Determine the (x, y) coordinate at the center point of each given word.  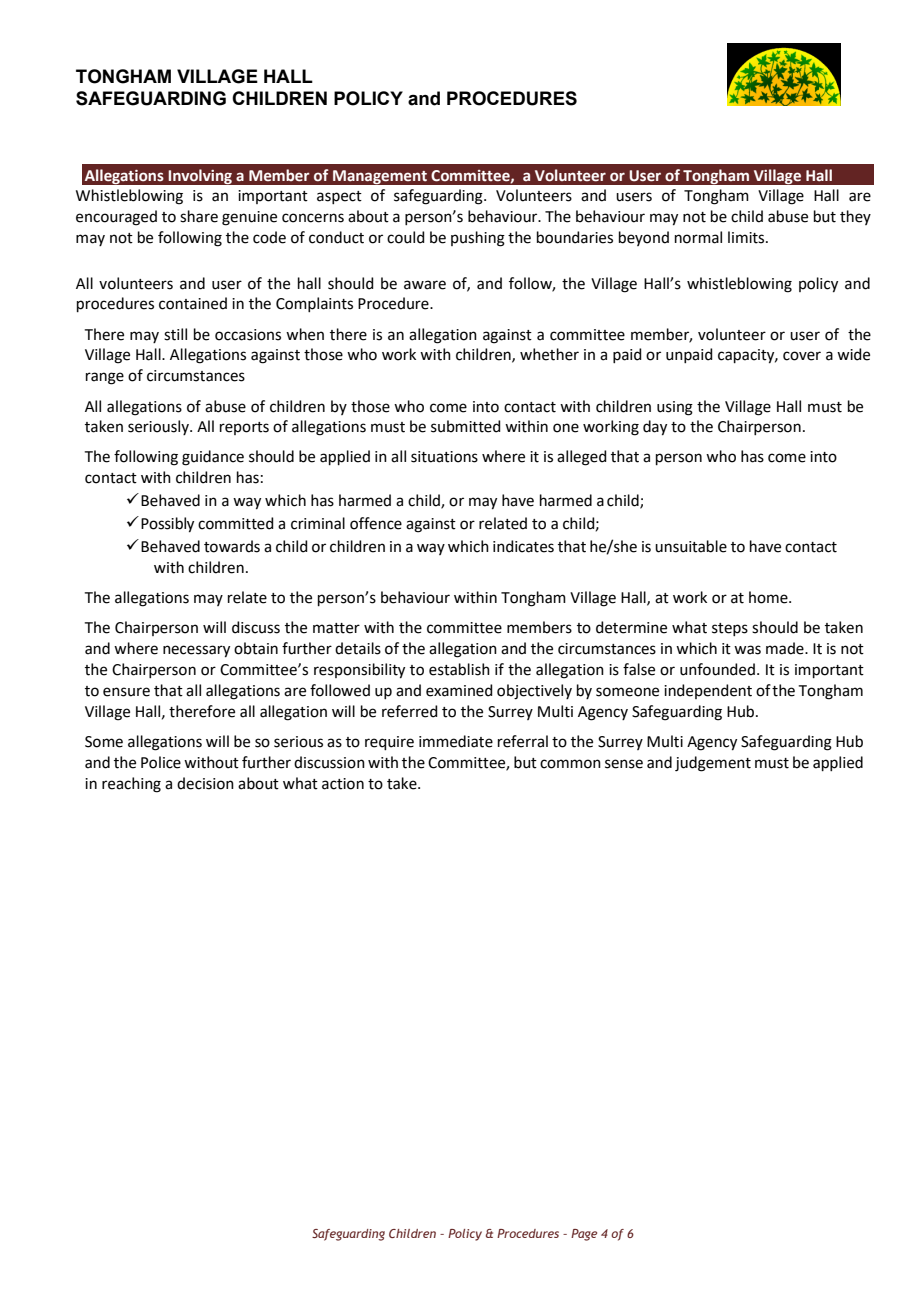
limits (747, 237)
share (199, 216)
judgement (713, 764)
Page (584, 1235)
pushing (478, 239)
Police (161, 762)
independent (708, 691)
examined (459, 690)
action (343, 784)
